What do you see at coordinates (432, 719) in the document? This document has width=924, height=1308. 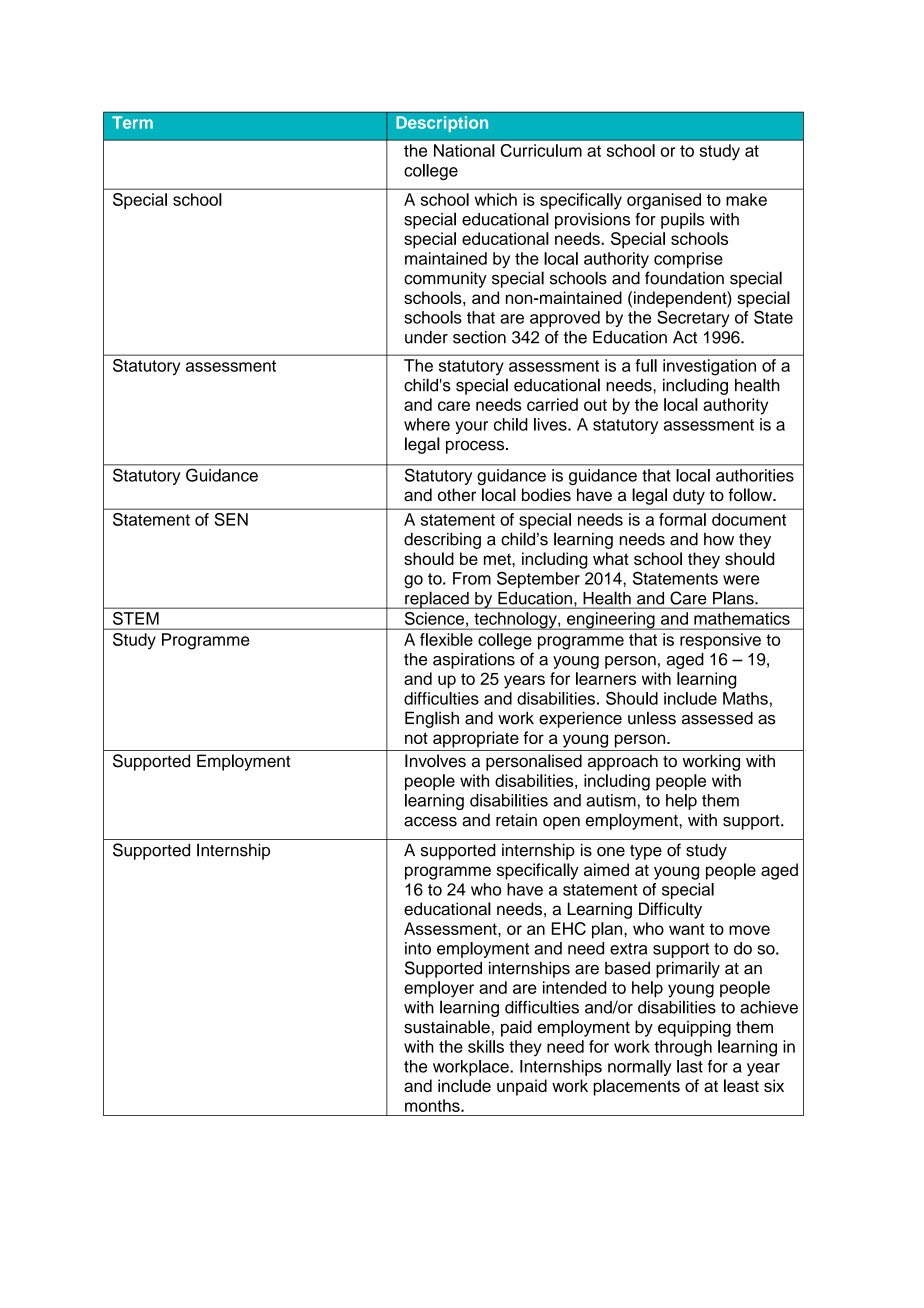 I see `English` at bounding box center [432, 719].
